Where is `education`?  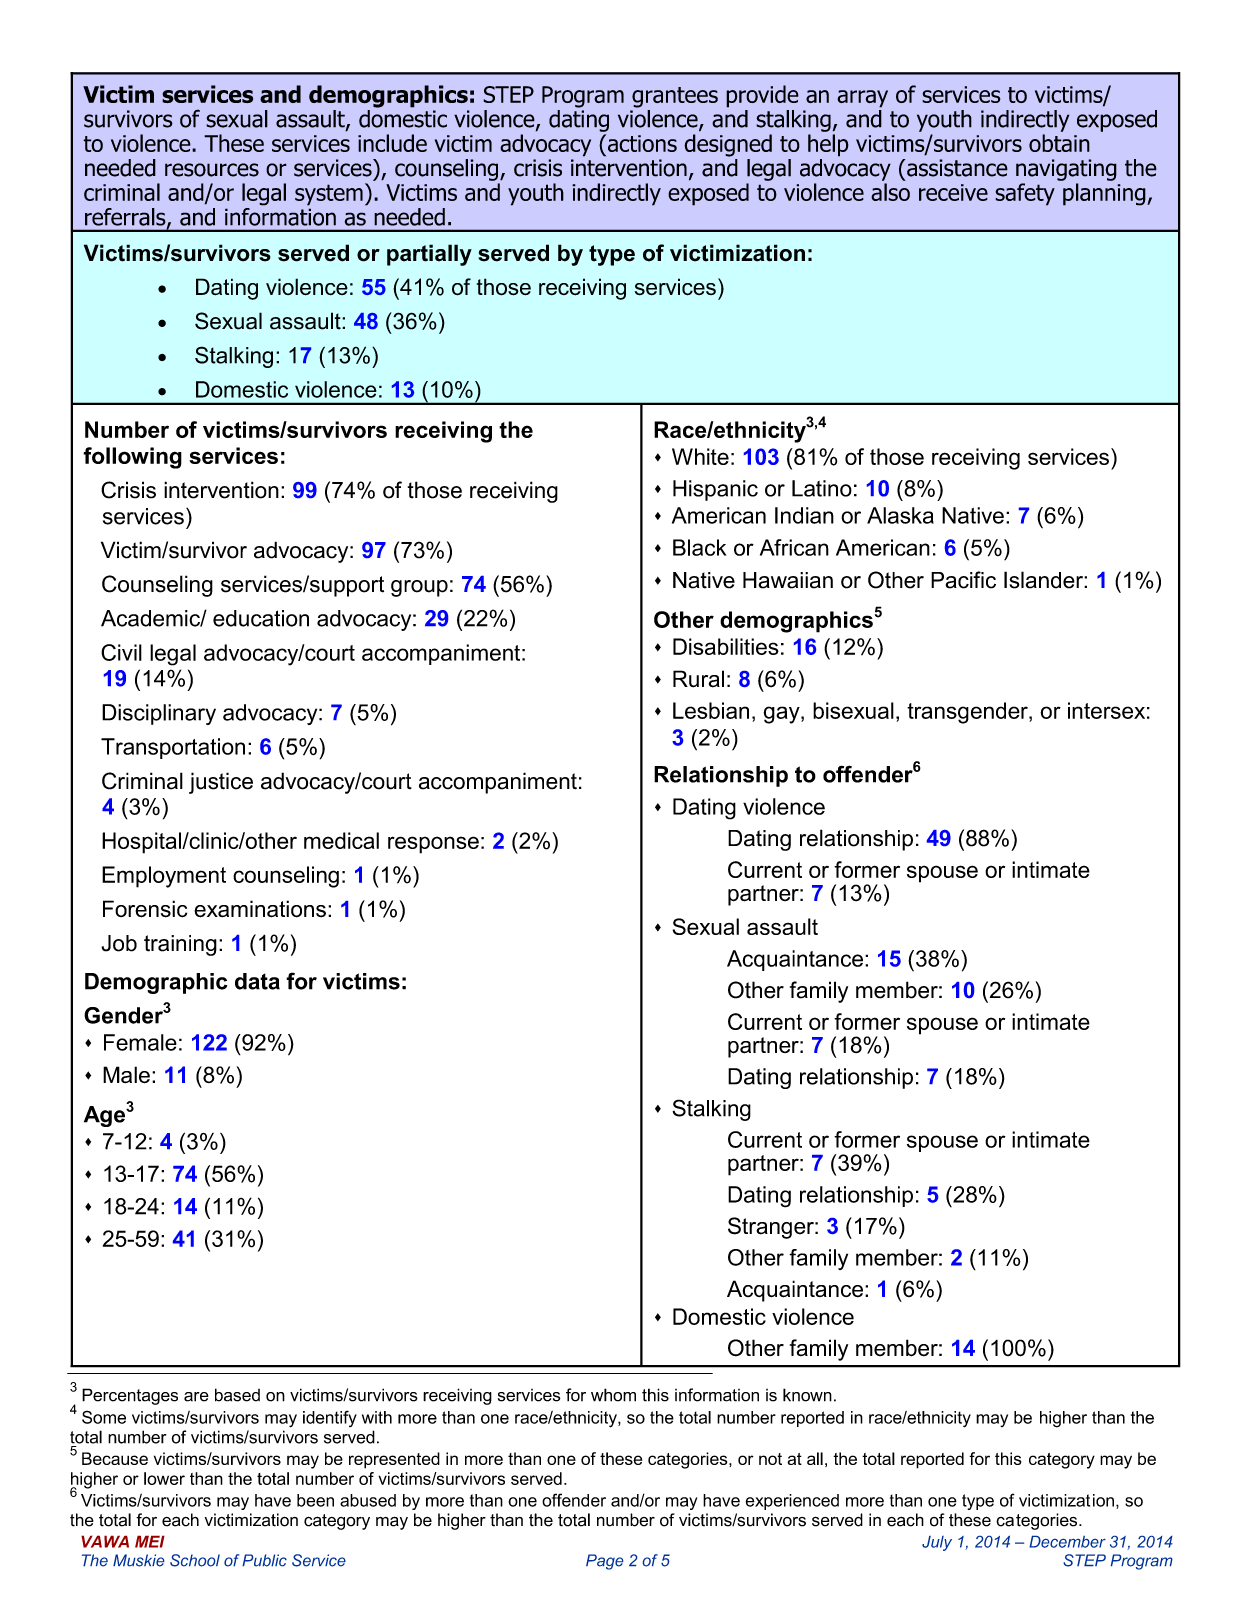 education is located at coordinates (261, 618).
